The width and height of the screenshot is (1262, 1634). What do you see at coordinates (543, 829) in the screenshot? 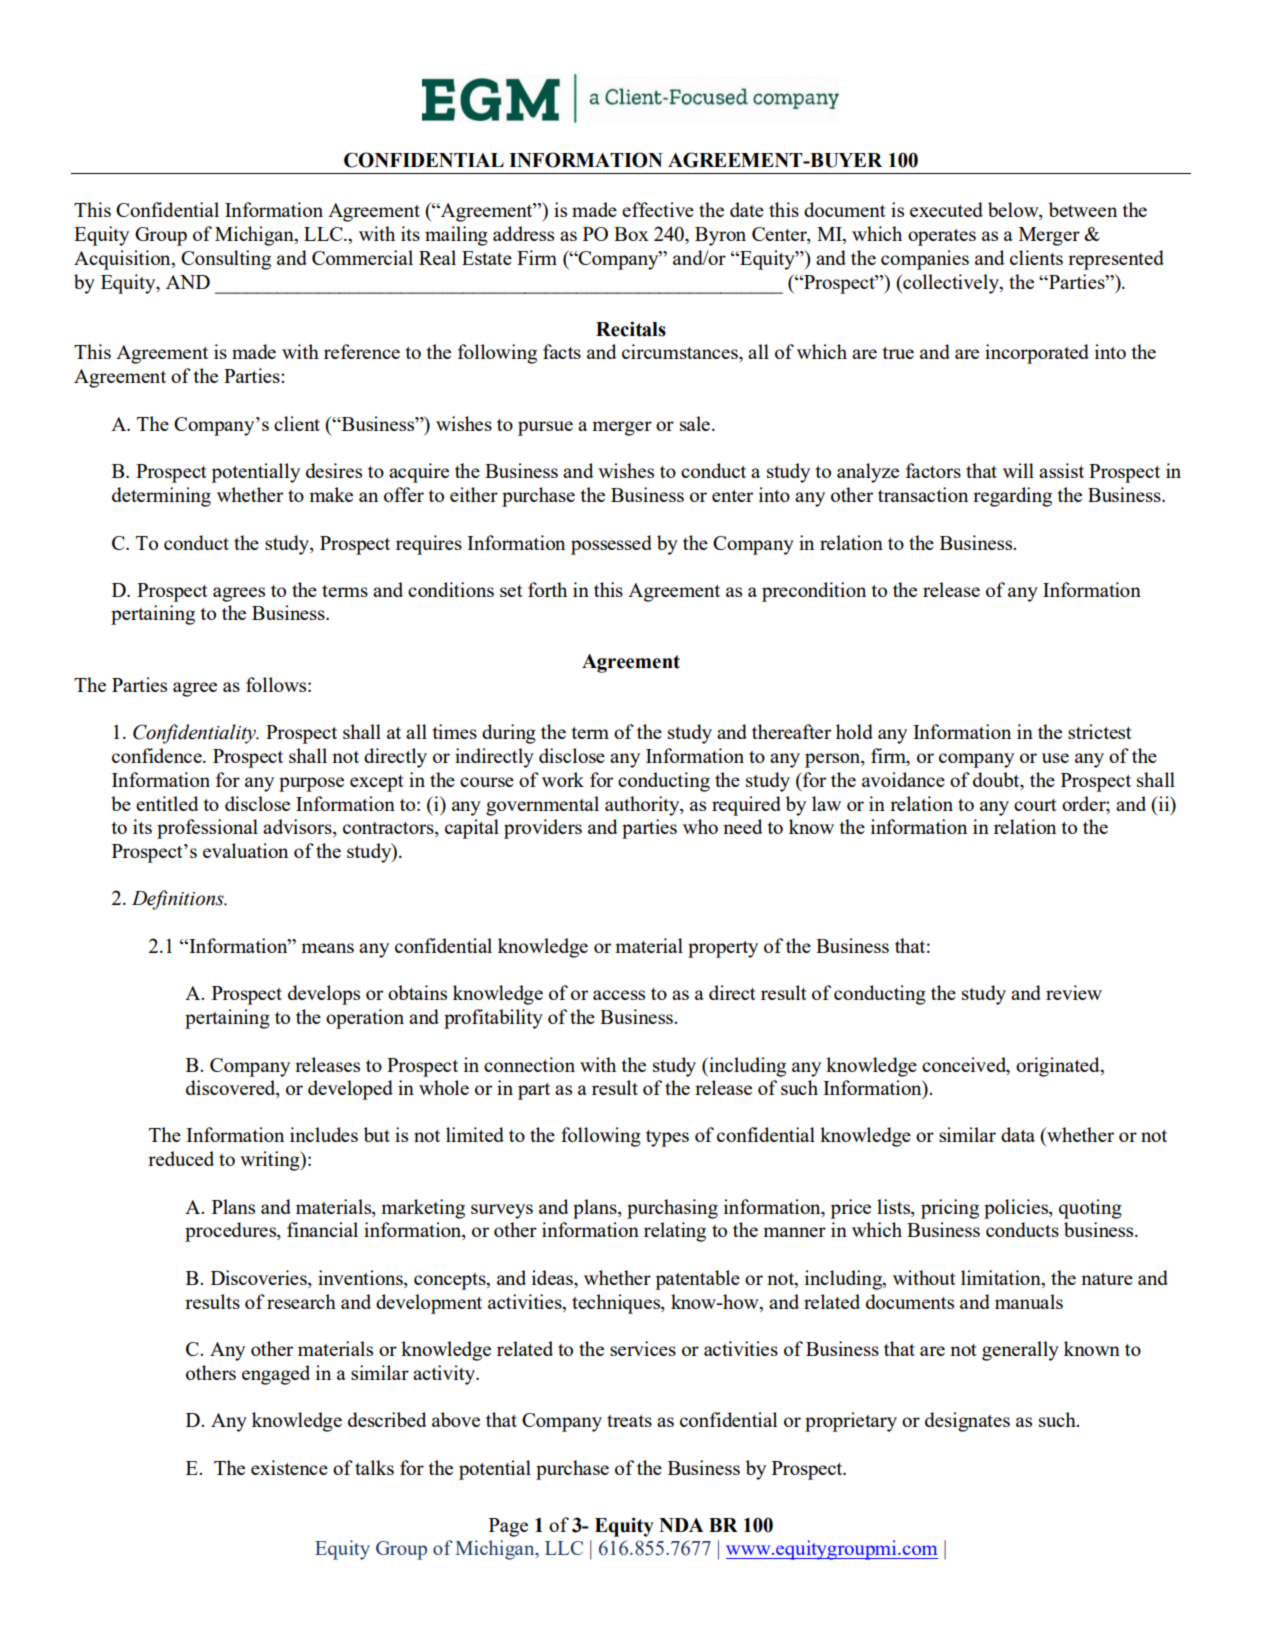
I see `providers` at bounding box center [543, 829].
